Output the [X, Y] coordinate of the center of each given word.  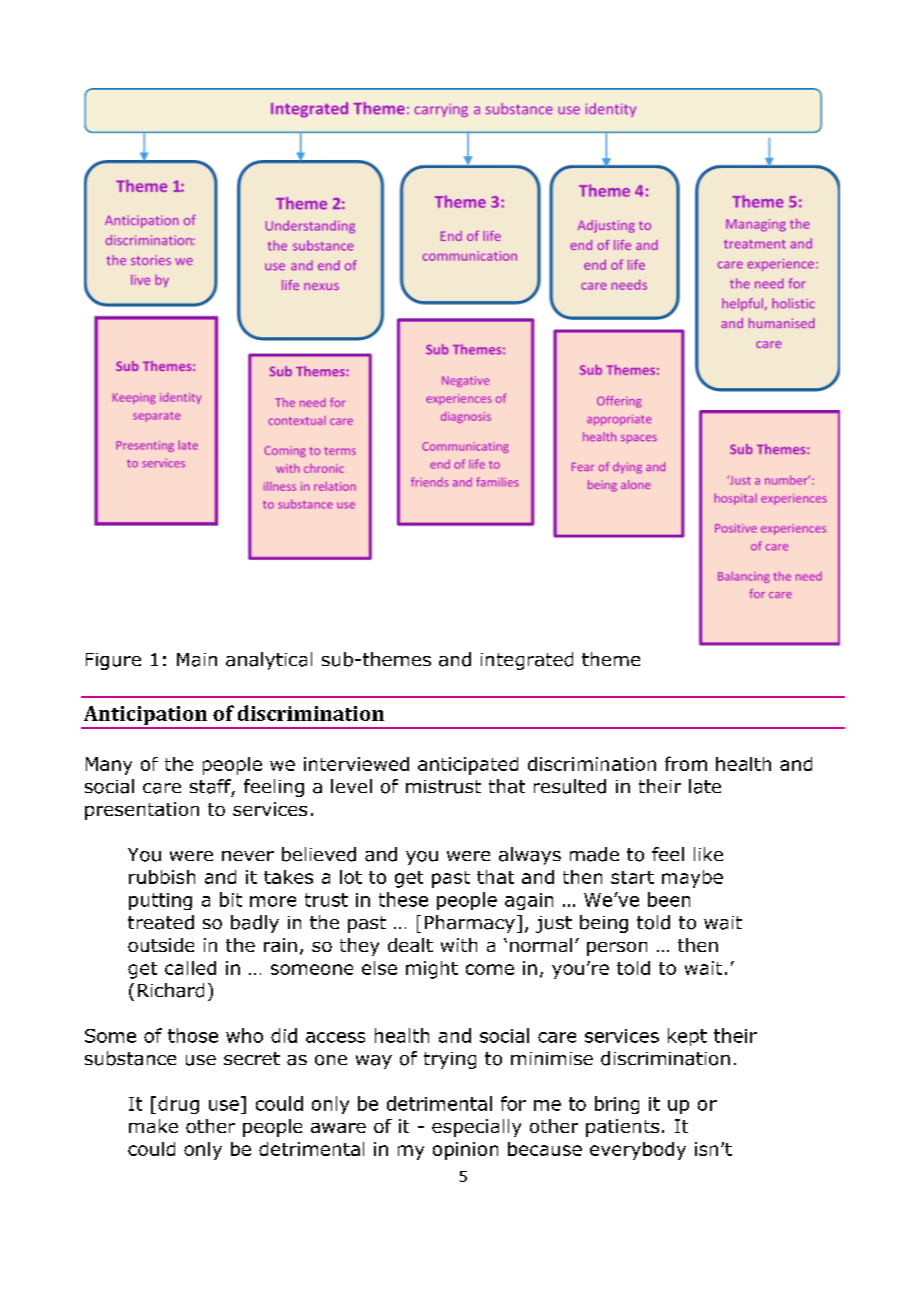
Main [197, 660]
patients [622, 1128]
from [686, 763]
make [153, 1126]
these [403, 899]
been [669, 899]
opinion [465, 1151]
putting [160, 901]
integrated [527, 661]
